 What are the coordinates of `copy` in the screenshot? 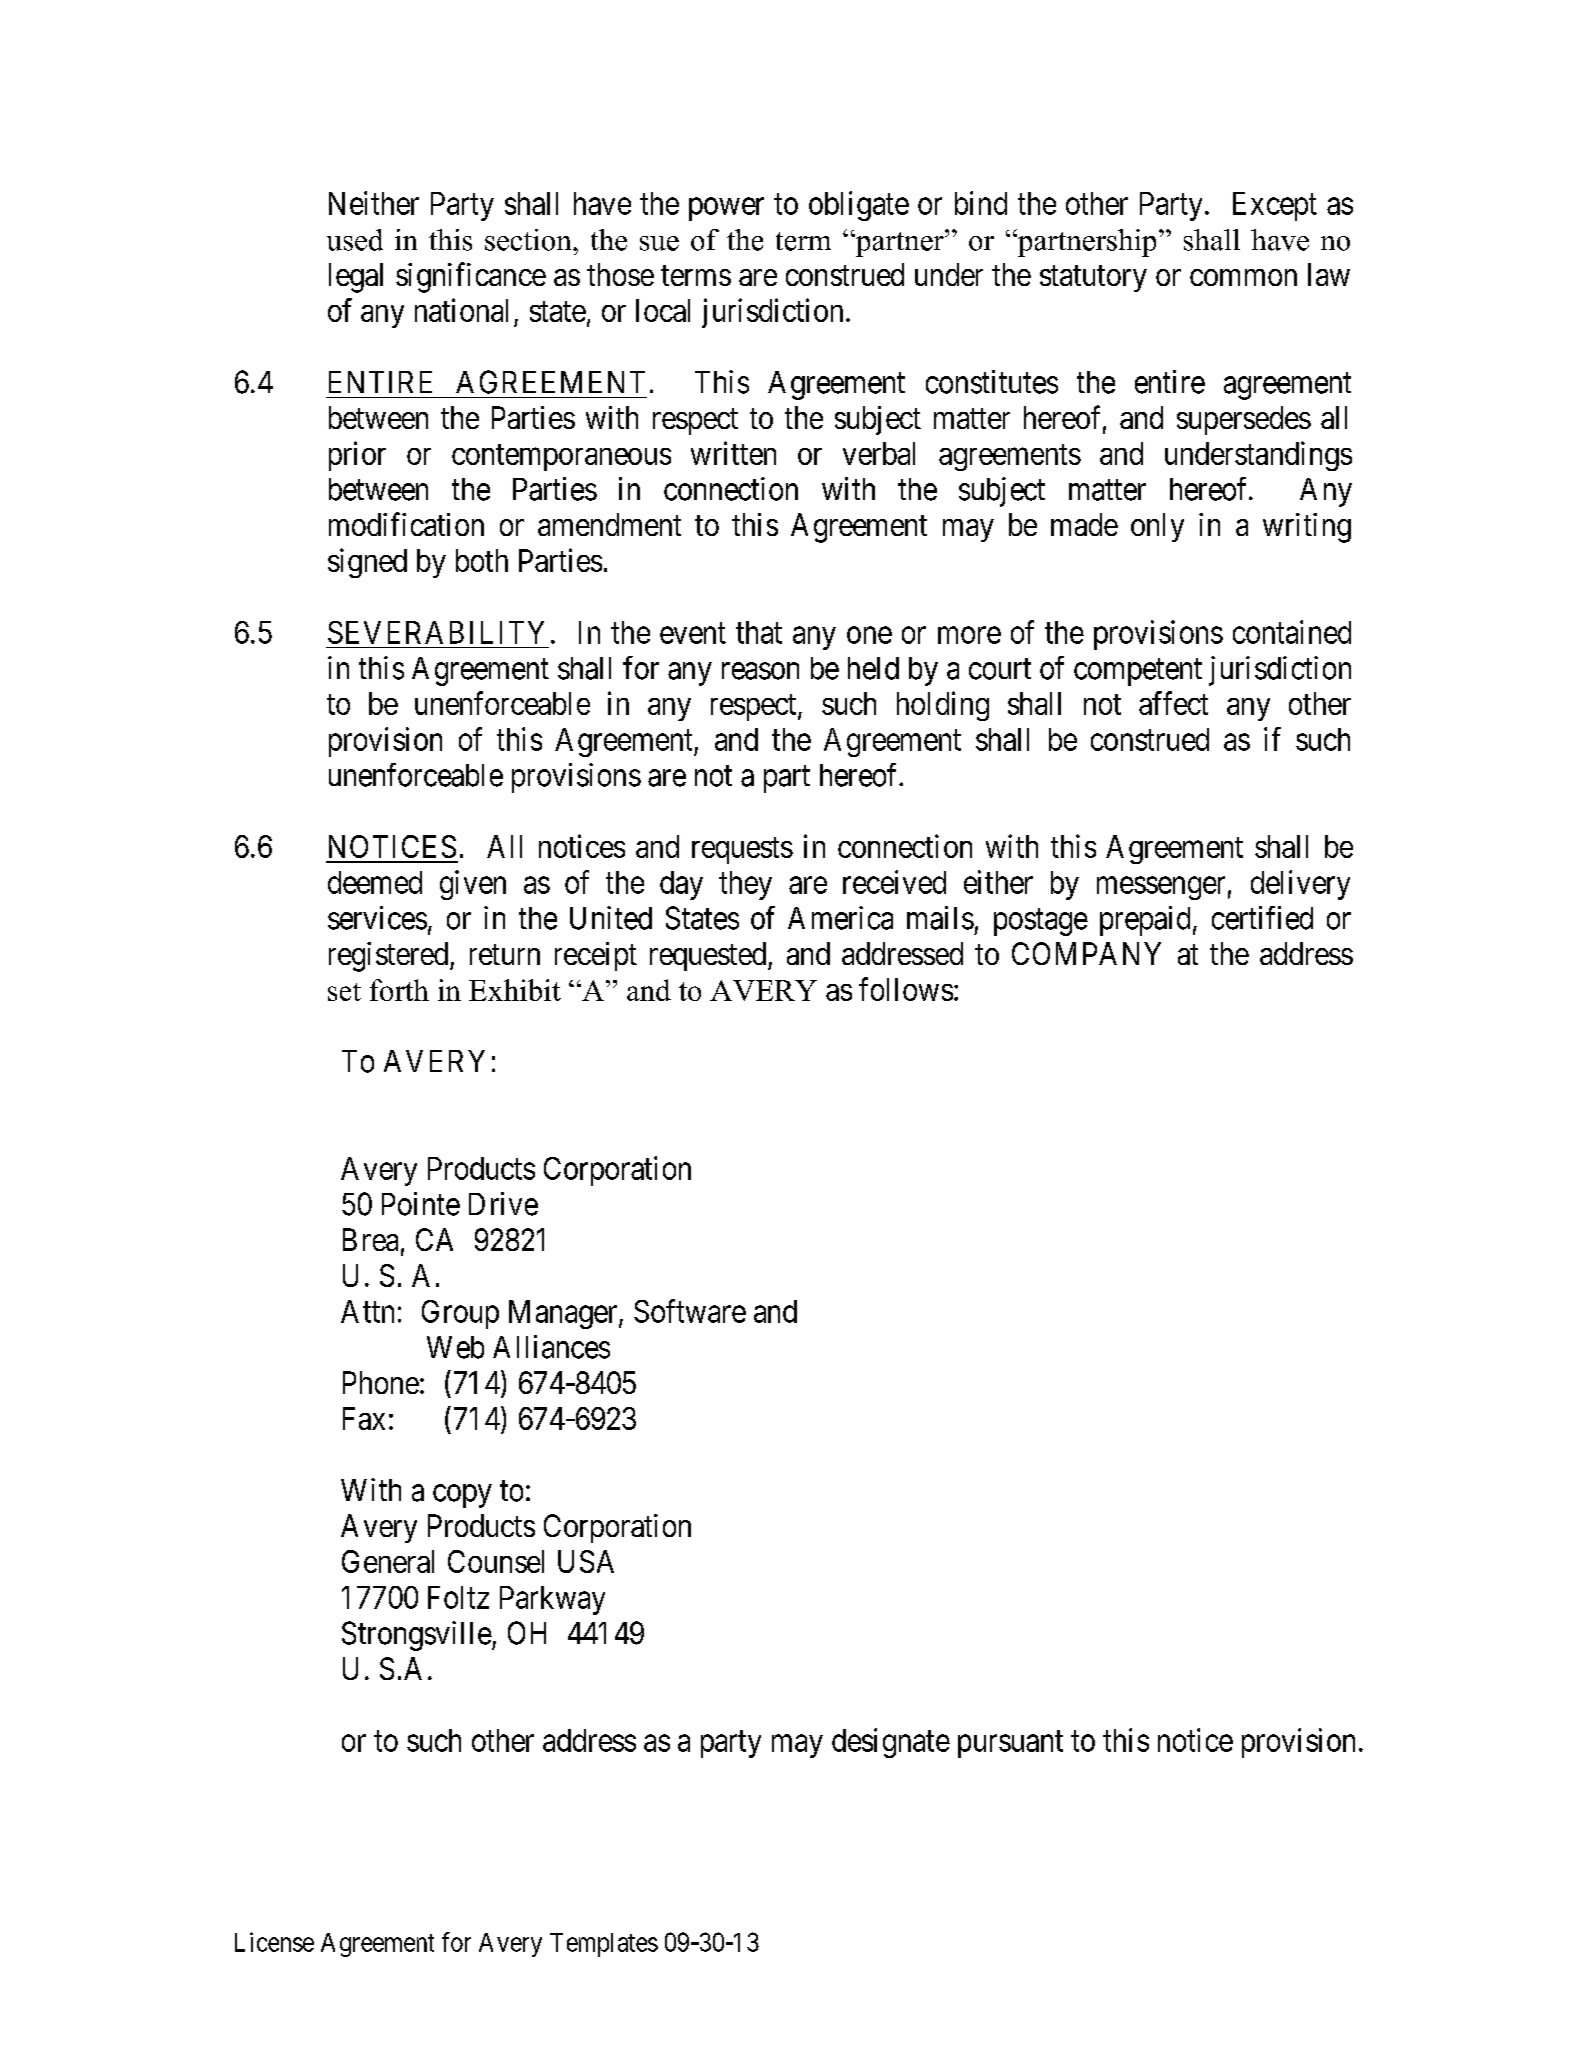 It's located at (462, 1496).
